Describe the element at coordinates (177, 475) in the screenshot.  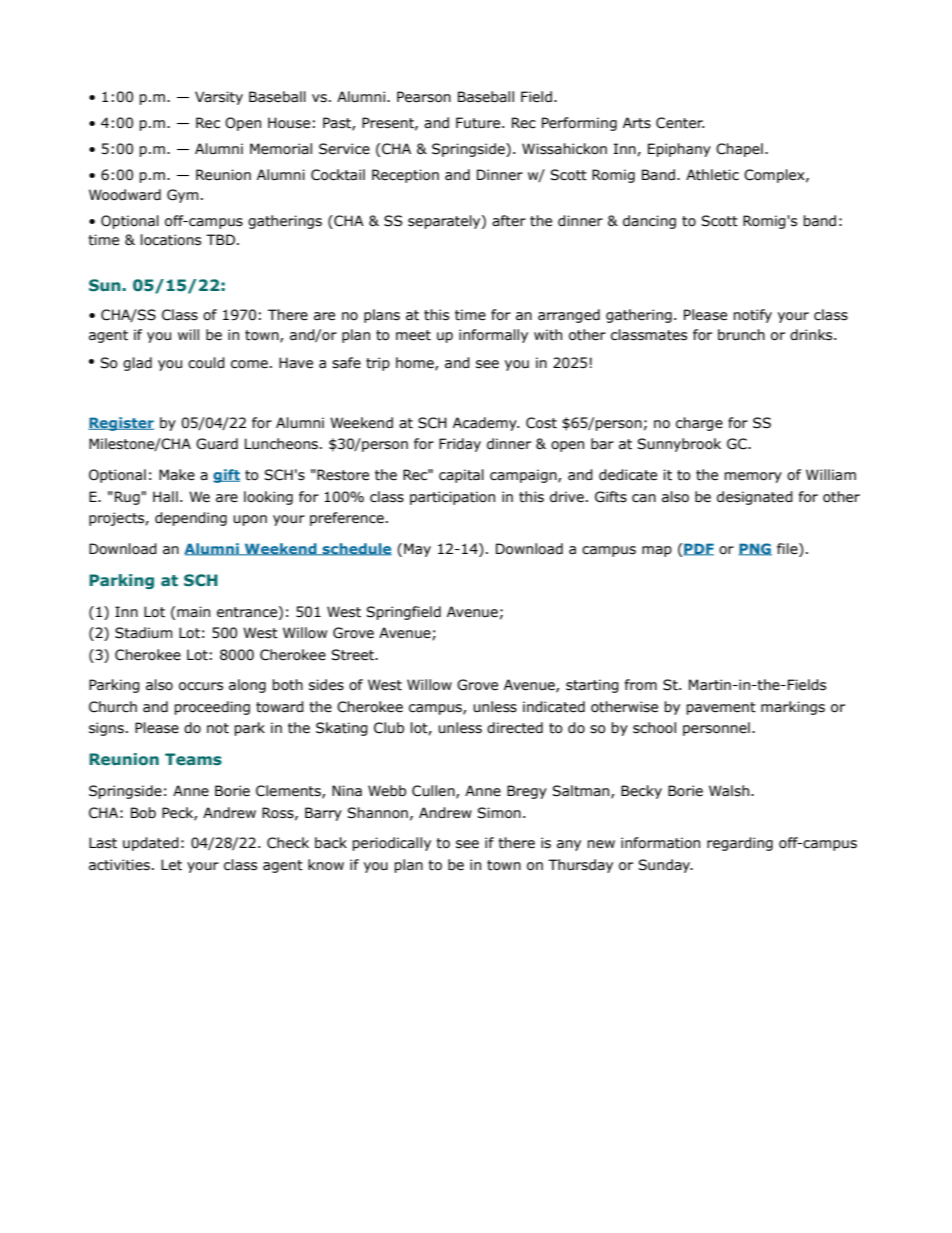
I see `Make` at that location.
